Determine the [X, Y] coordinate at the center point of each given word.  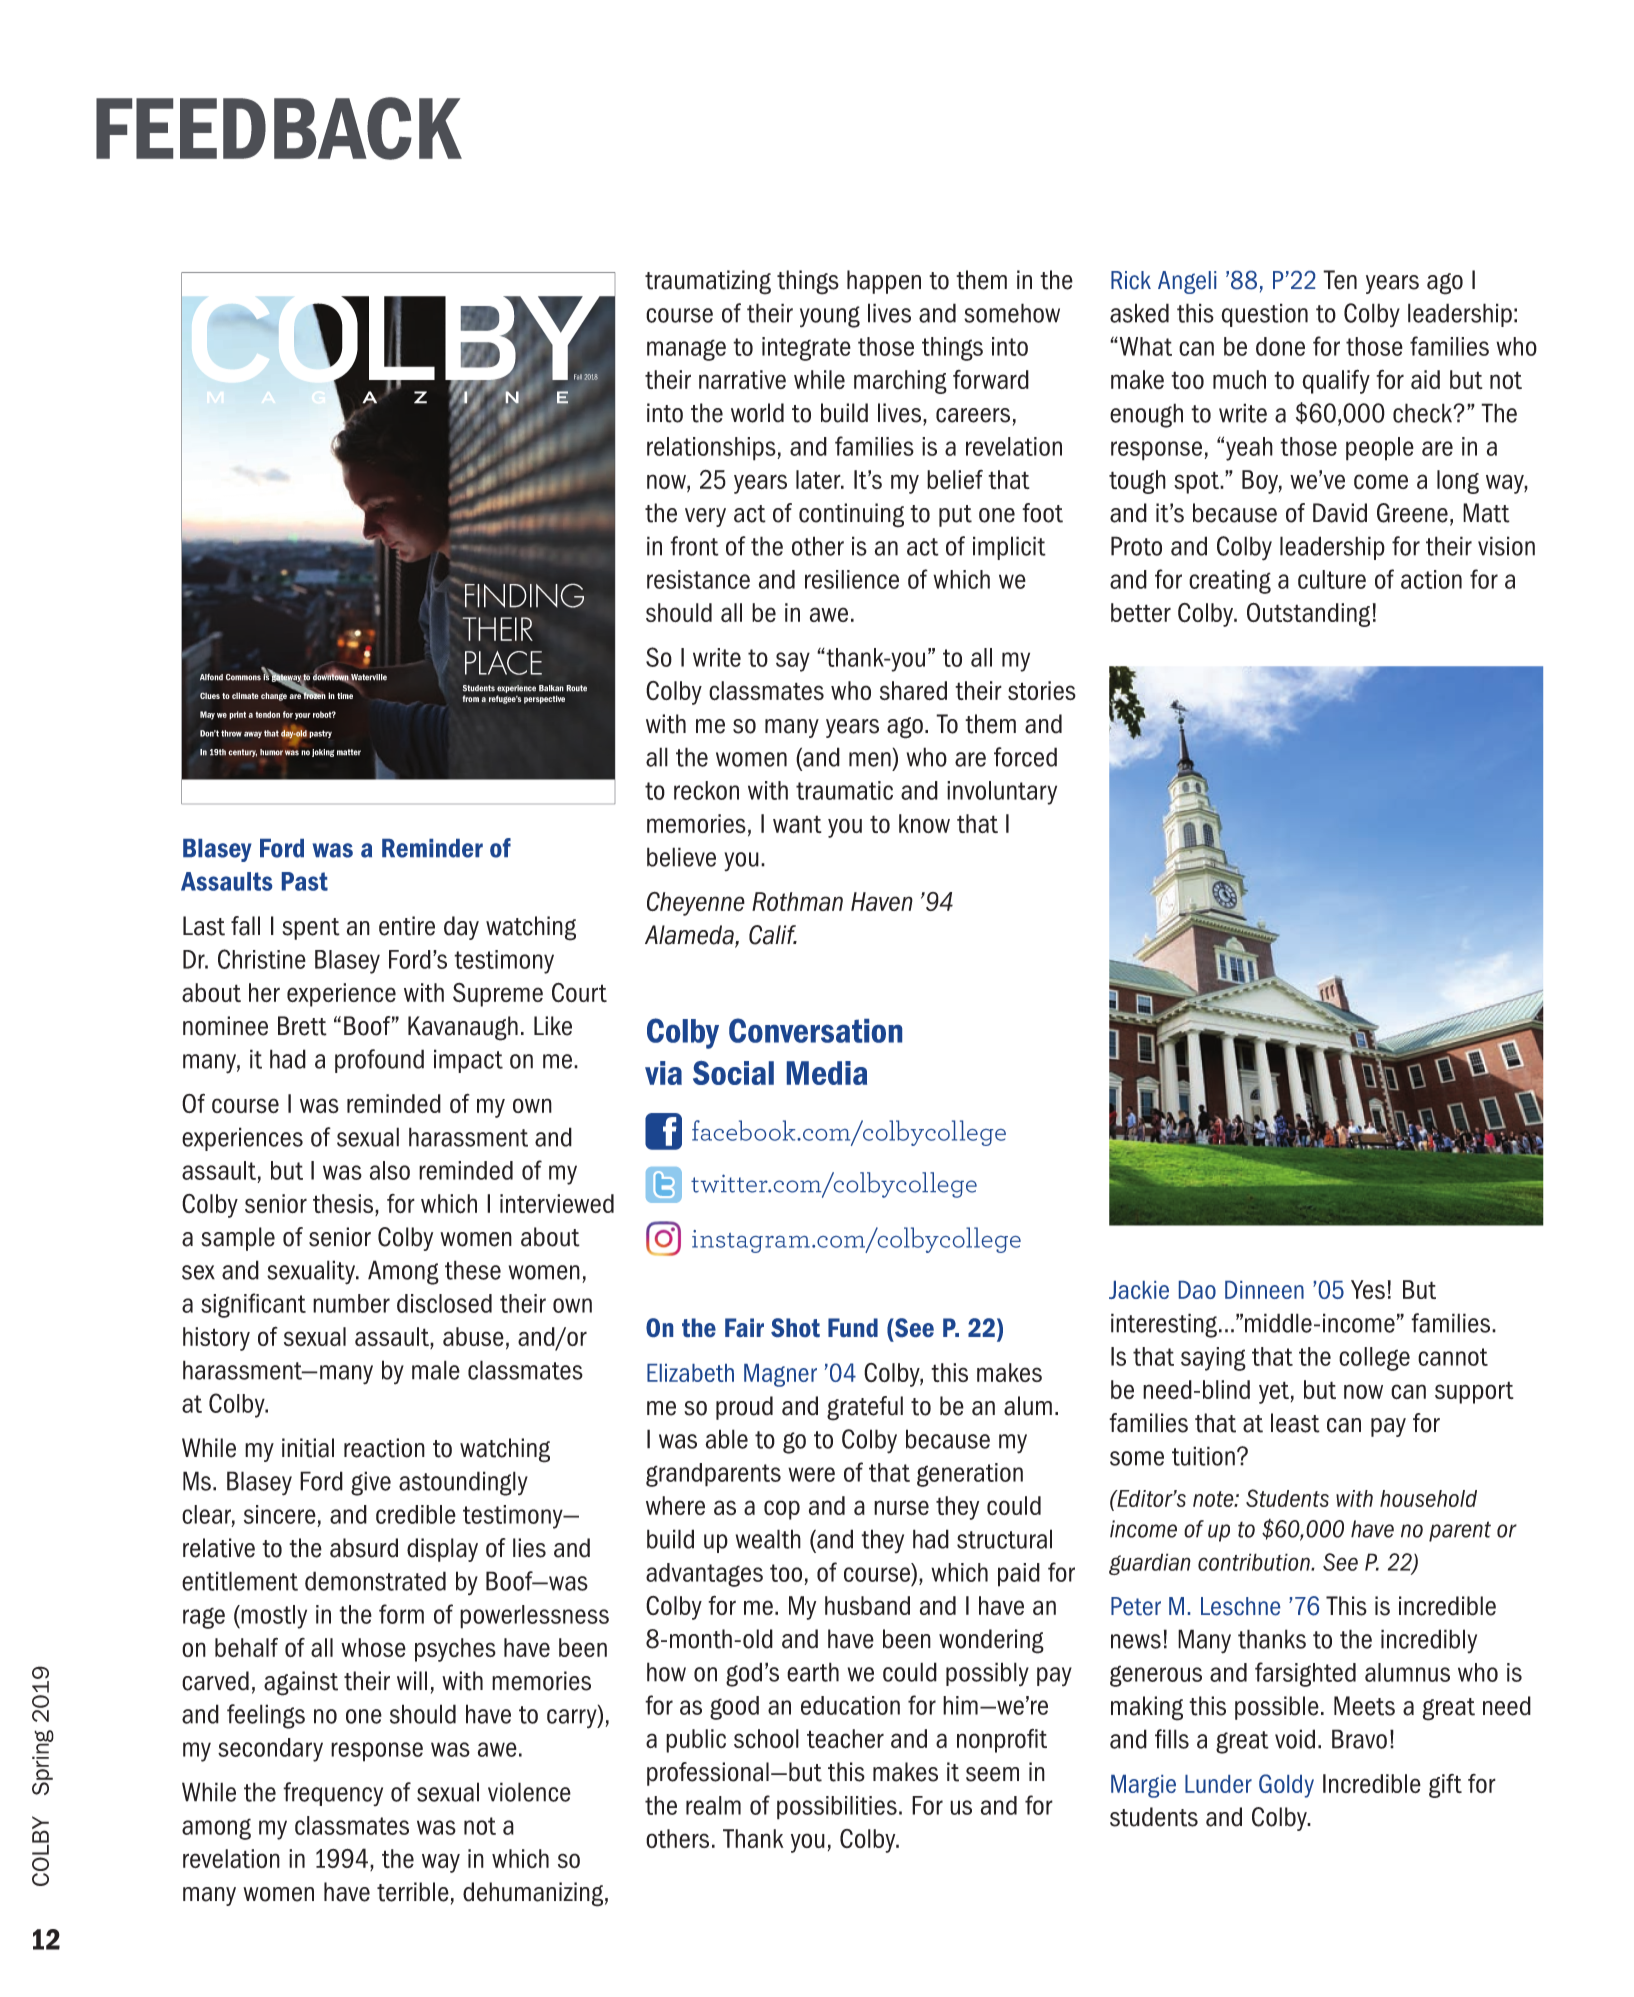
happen [884, 282]
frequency [333, 1794]
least [1295, 1423]
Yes [1368, 1289]
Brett [302, 1026]
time [345, 695]
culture [1332, 579]
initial [308, 1448]
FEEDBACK [279, 128]
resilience [852, 579]
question [1264, 315]
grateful [865, 1408]
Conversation [815, 1030]
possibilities [837, 1808]
